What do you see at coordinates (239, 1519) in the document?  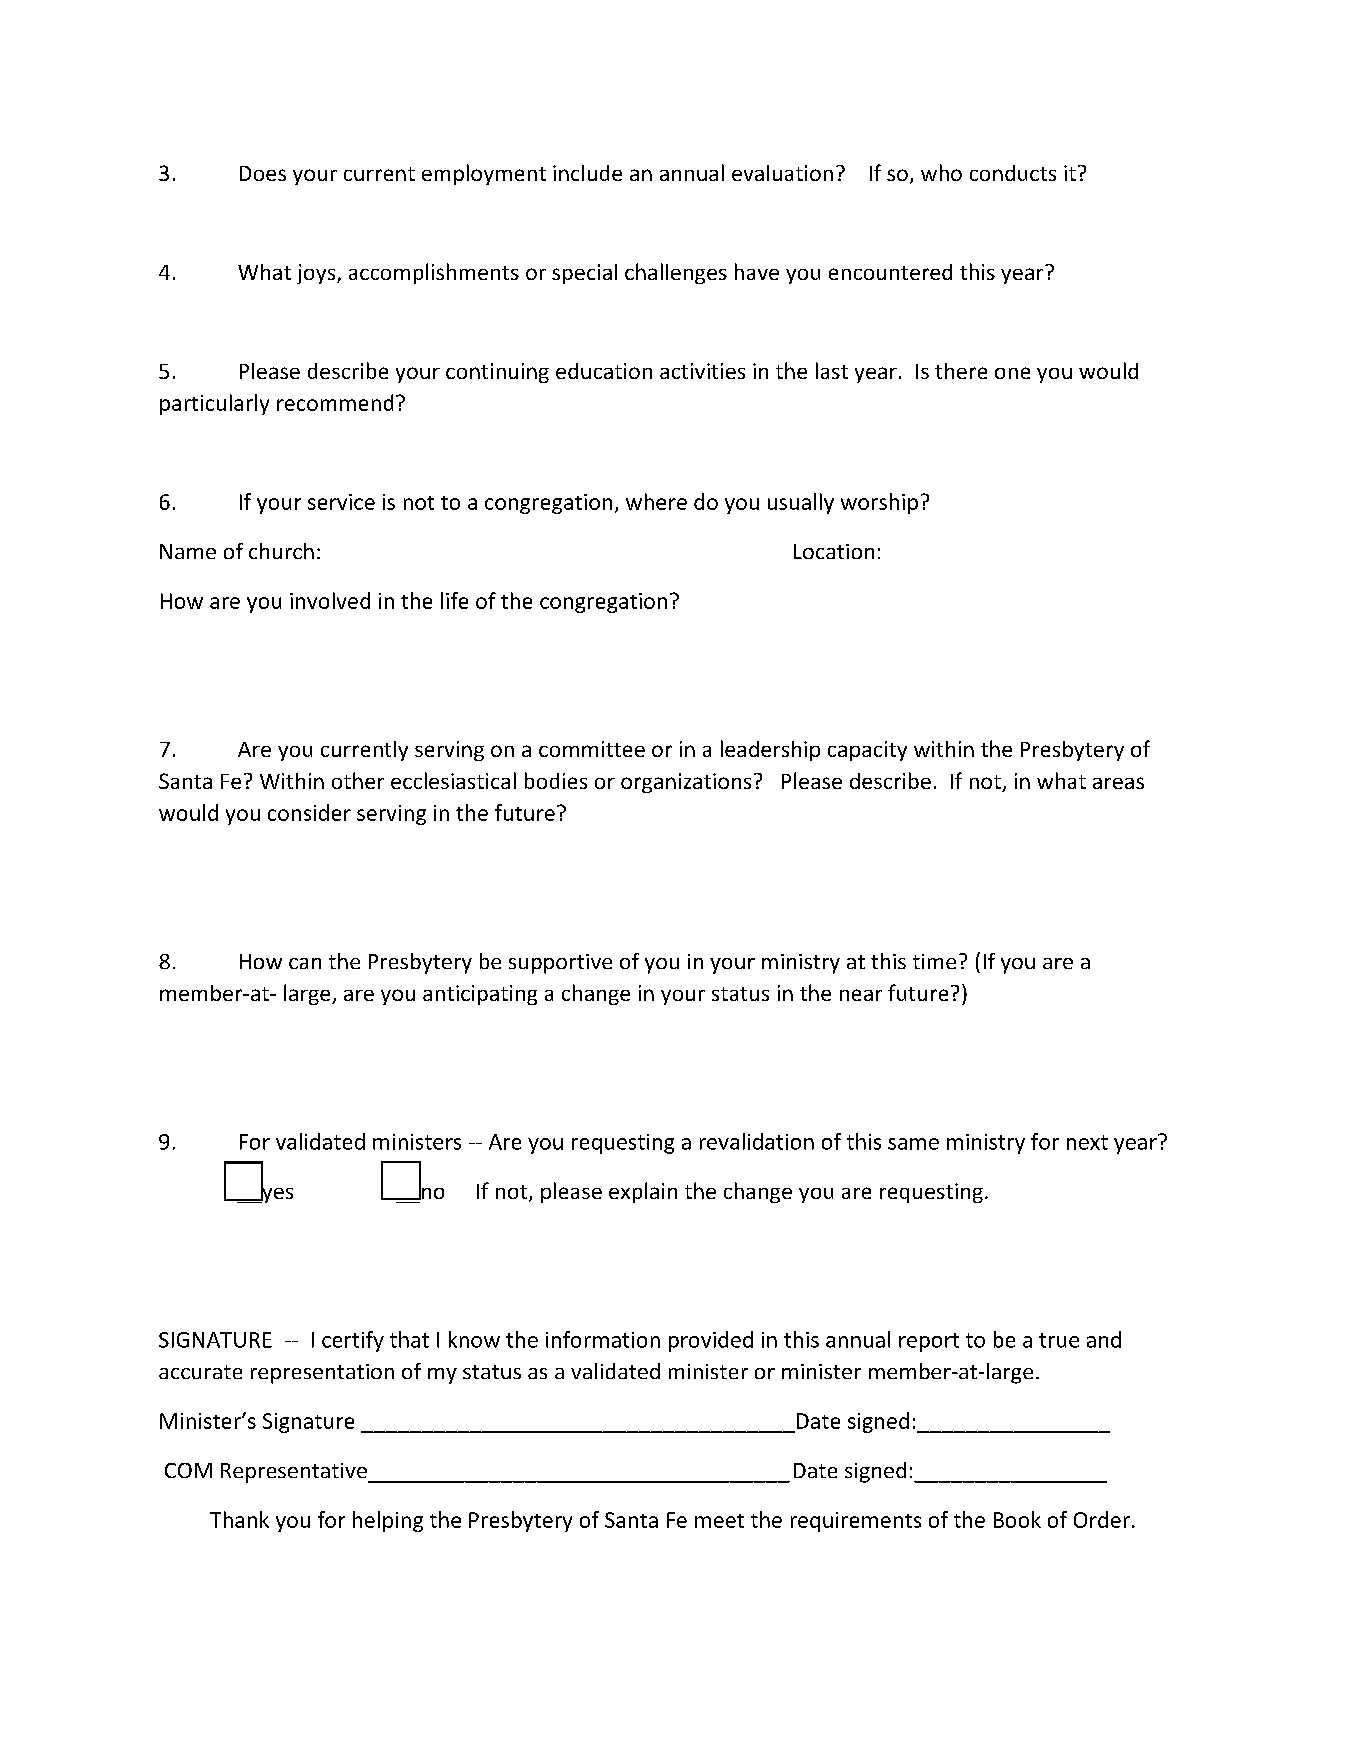 I see `Thank` at bounding box center [239, 1519].
